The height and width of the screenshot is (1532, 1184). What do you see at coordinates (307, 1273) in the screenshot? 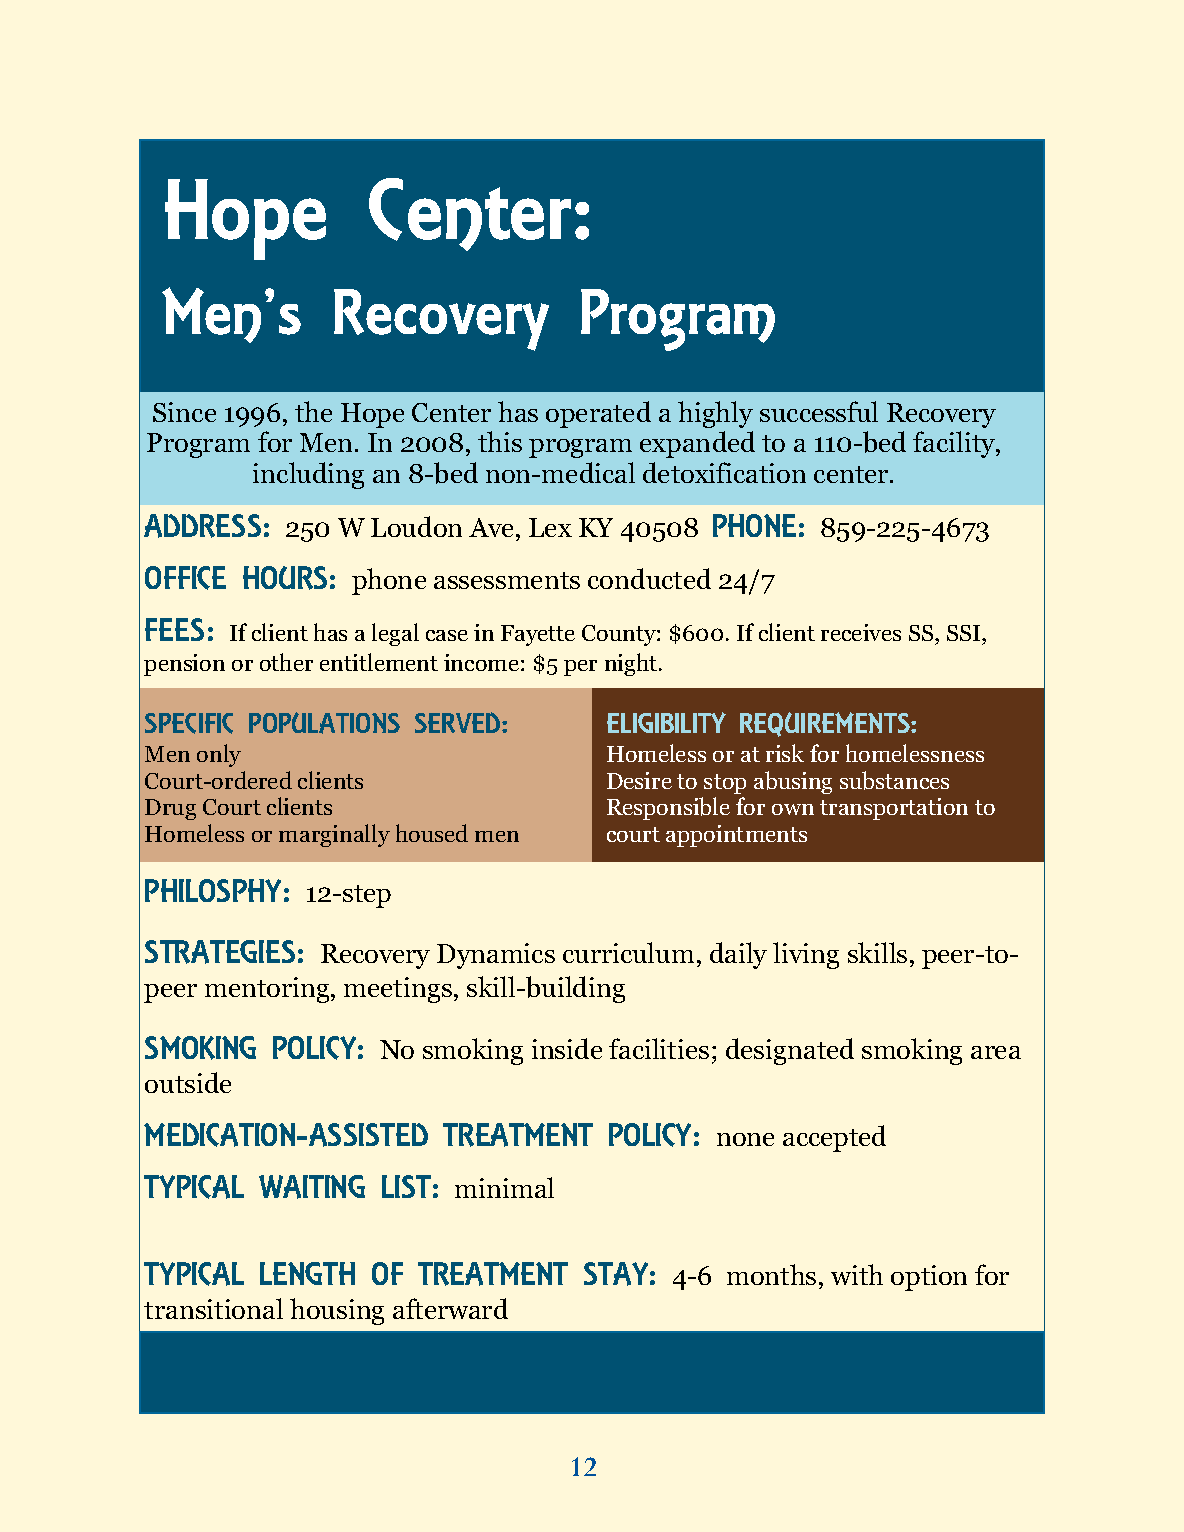
I see `LENGTH` at bounding box center [307, 1273].
